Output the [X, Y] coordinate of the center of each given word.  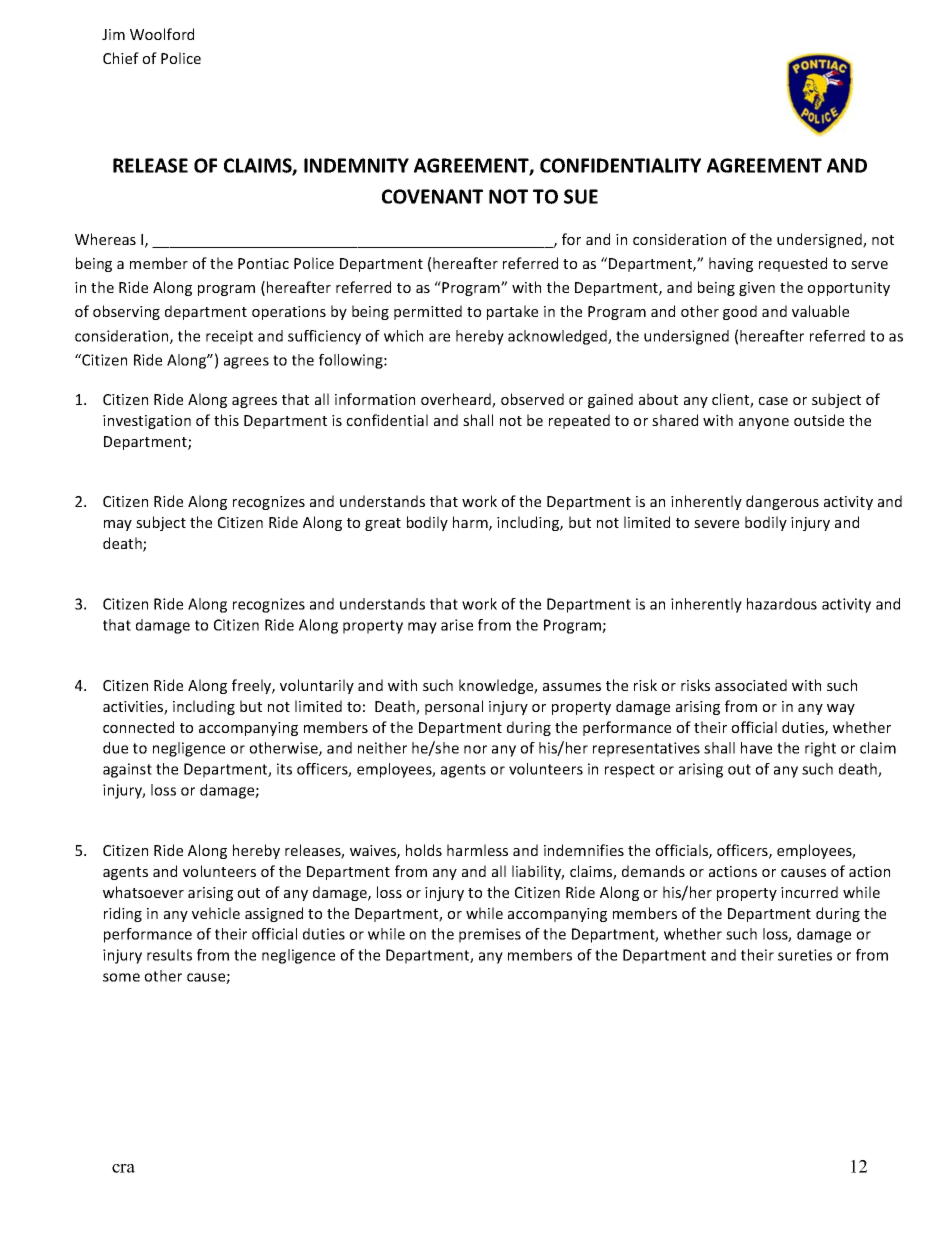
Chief [121, 58]
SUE [581, 196]
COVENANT [432, 196]
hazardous [782, 604]
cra [123, 1168]
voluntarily [317, 686]
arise [457, 625]
